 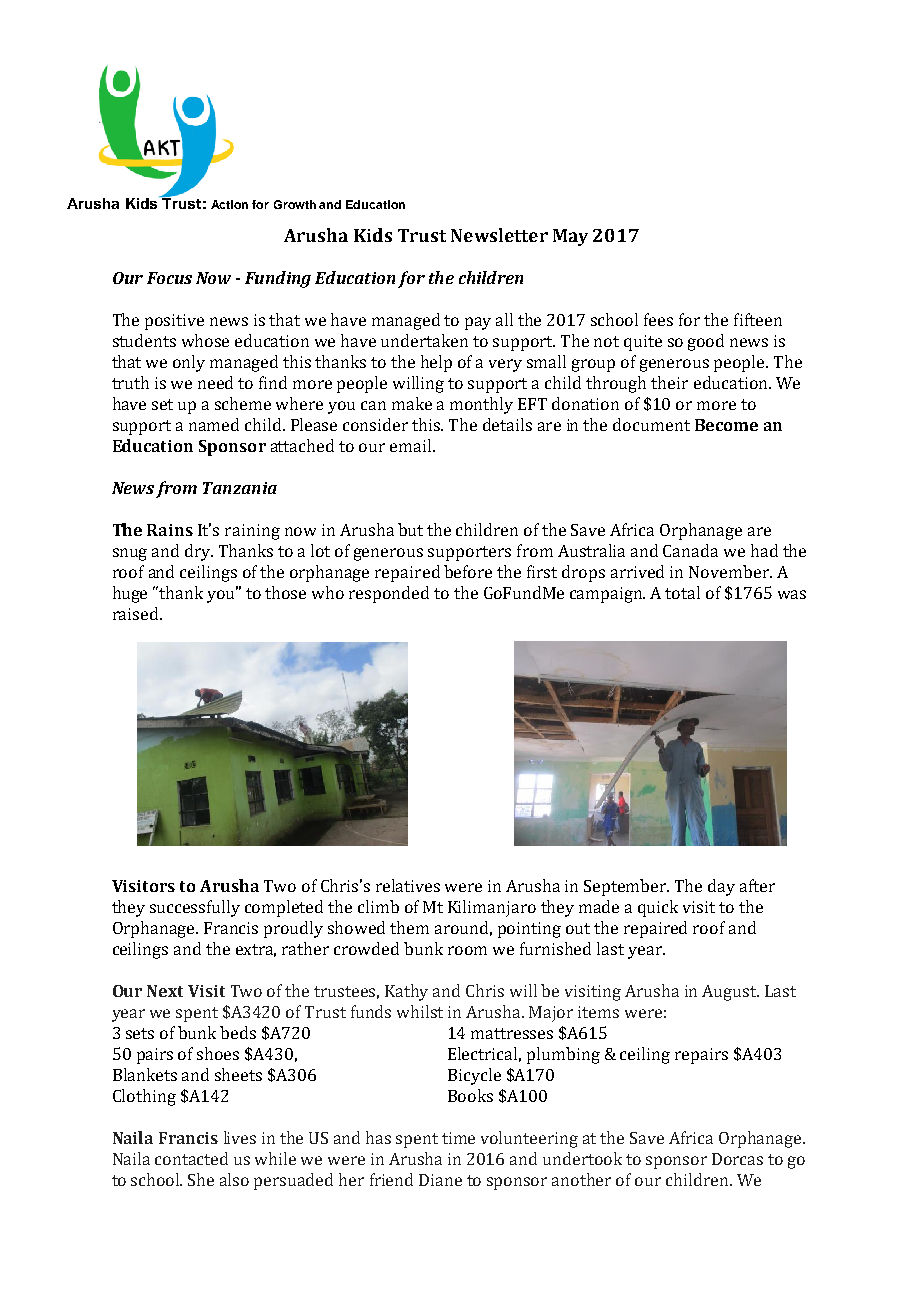 I want to click on time, so click(x=458, y=1138).
